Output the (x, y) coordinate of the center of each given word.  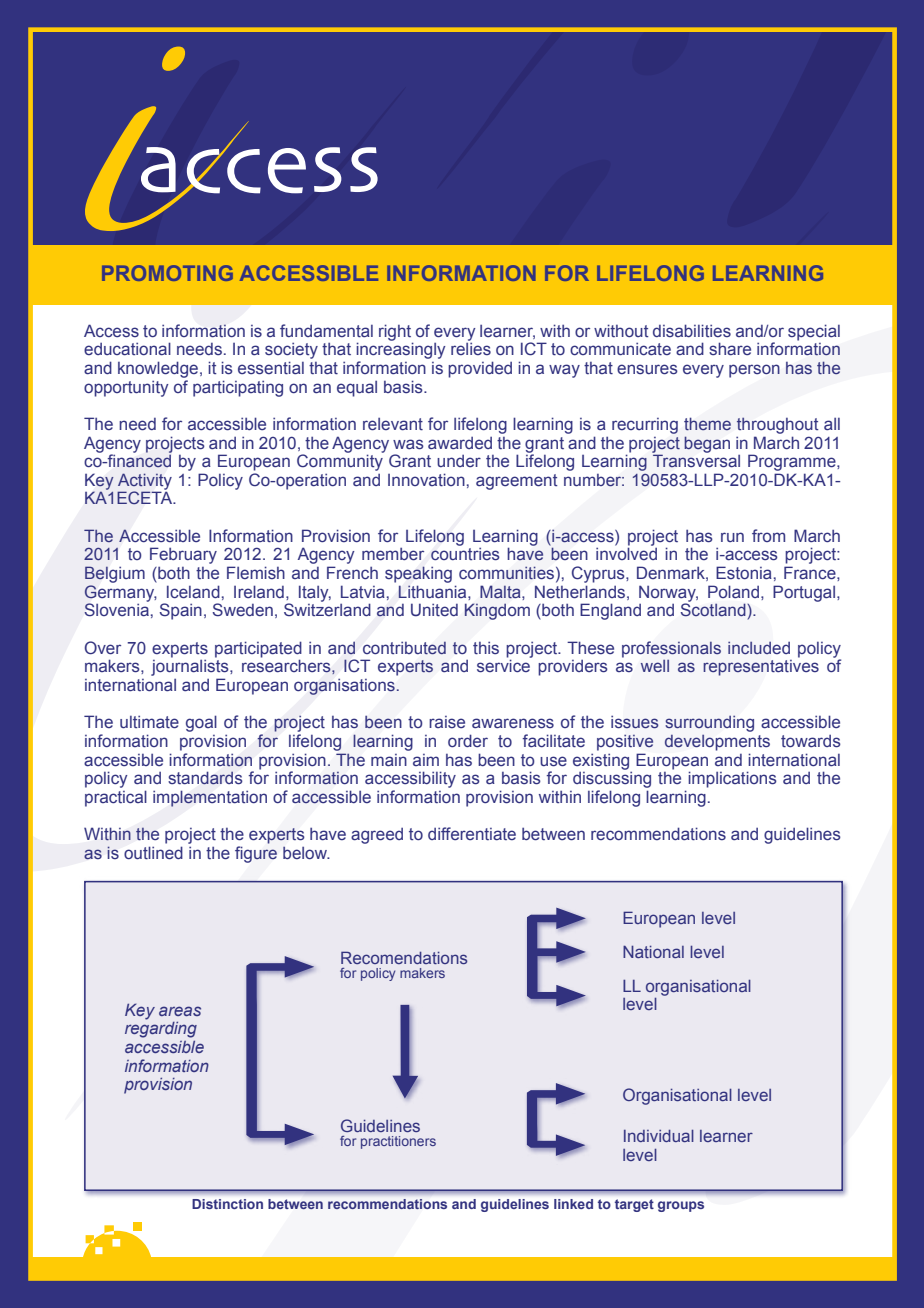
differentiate (472, 834)
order (468, 740)
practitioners (398, 1142)
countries (465, 554)
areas (180, 1011)
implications (732, 779)
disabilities (692, 330)
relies (471, 348)
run (732, 537)
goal (201, 723)
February (183, 555)
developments (717, 742)
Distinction (227, 1204)
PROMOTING (167, 273)
